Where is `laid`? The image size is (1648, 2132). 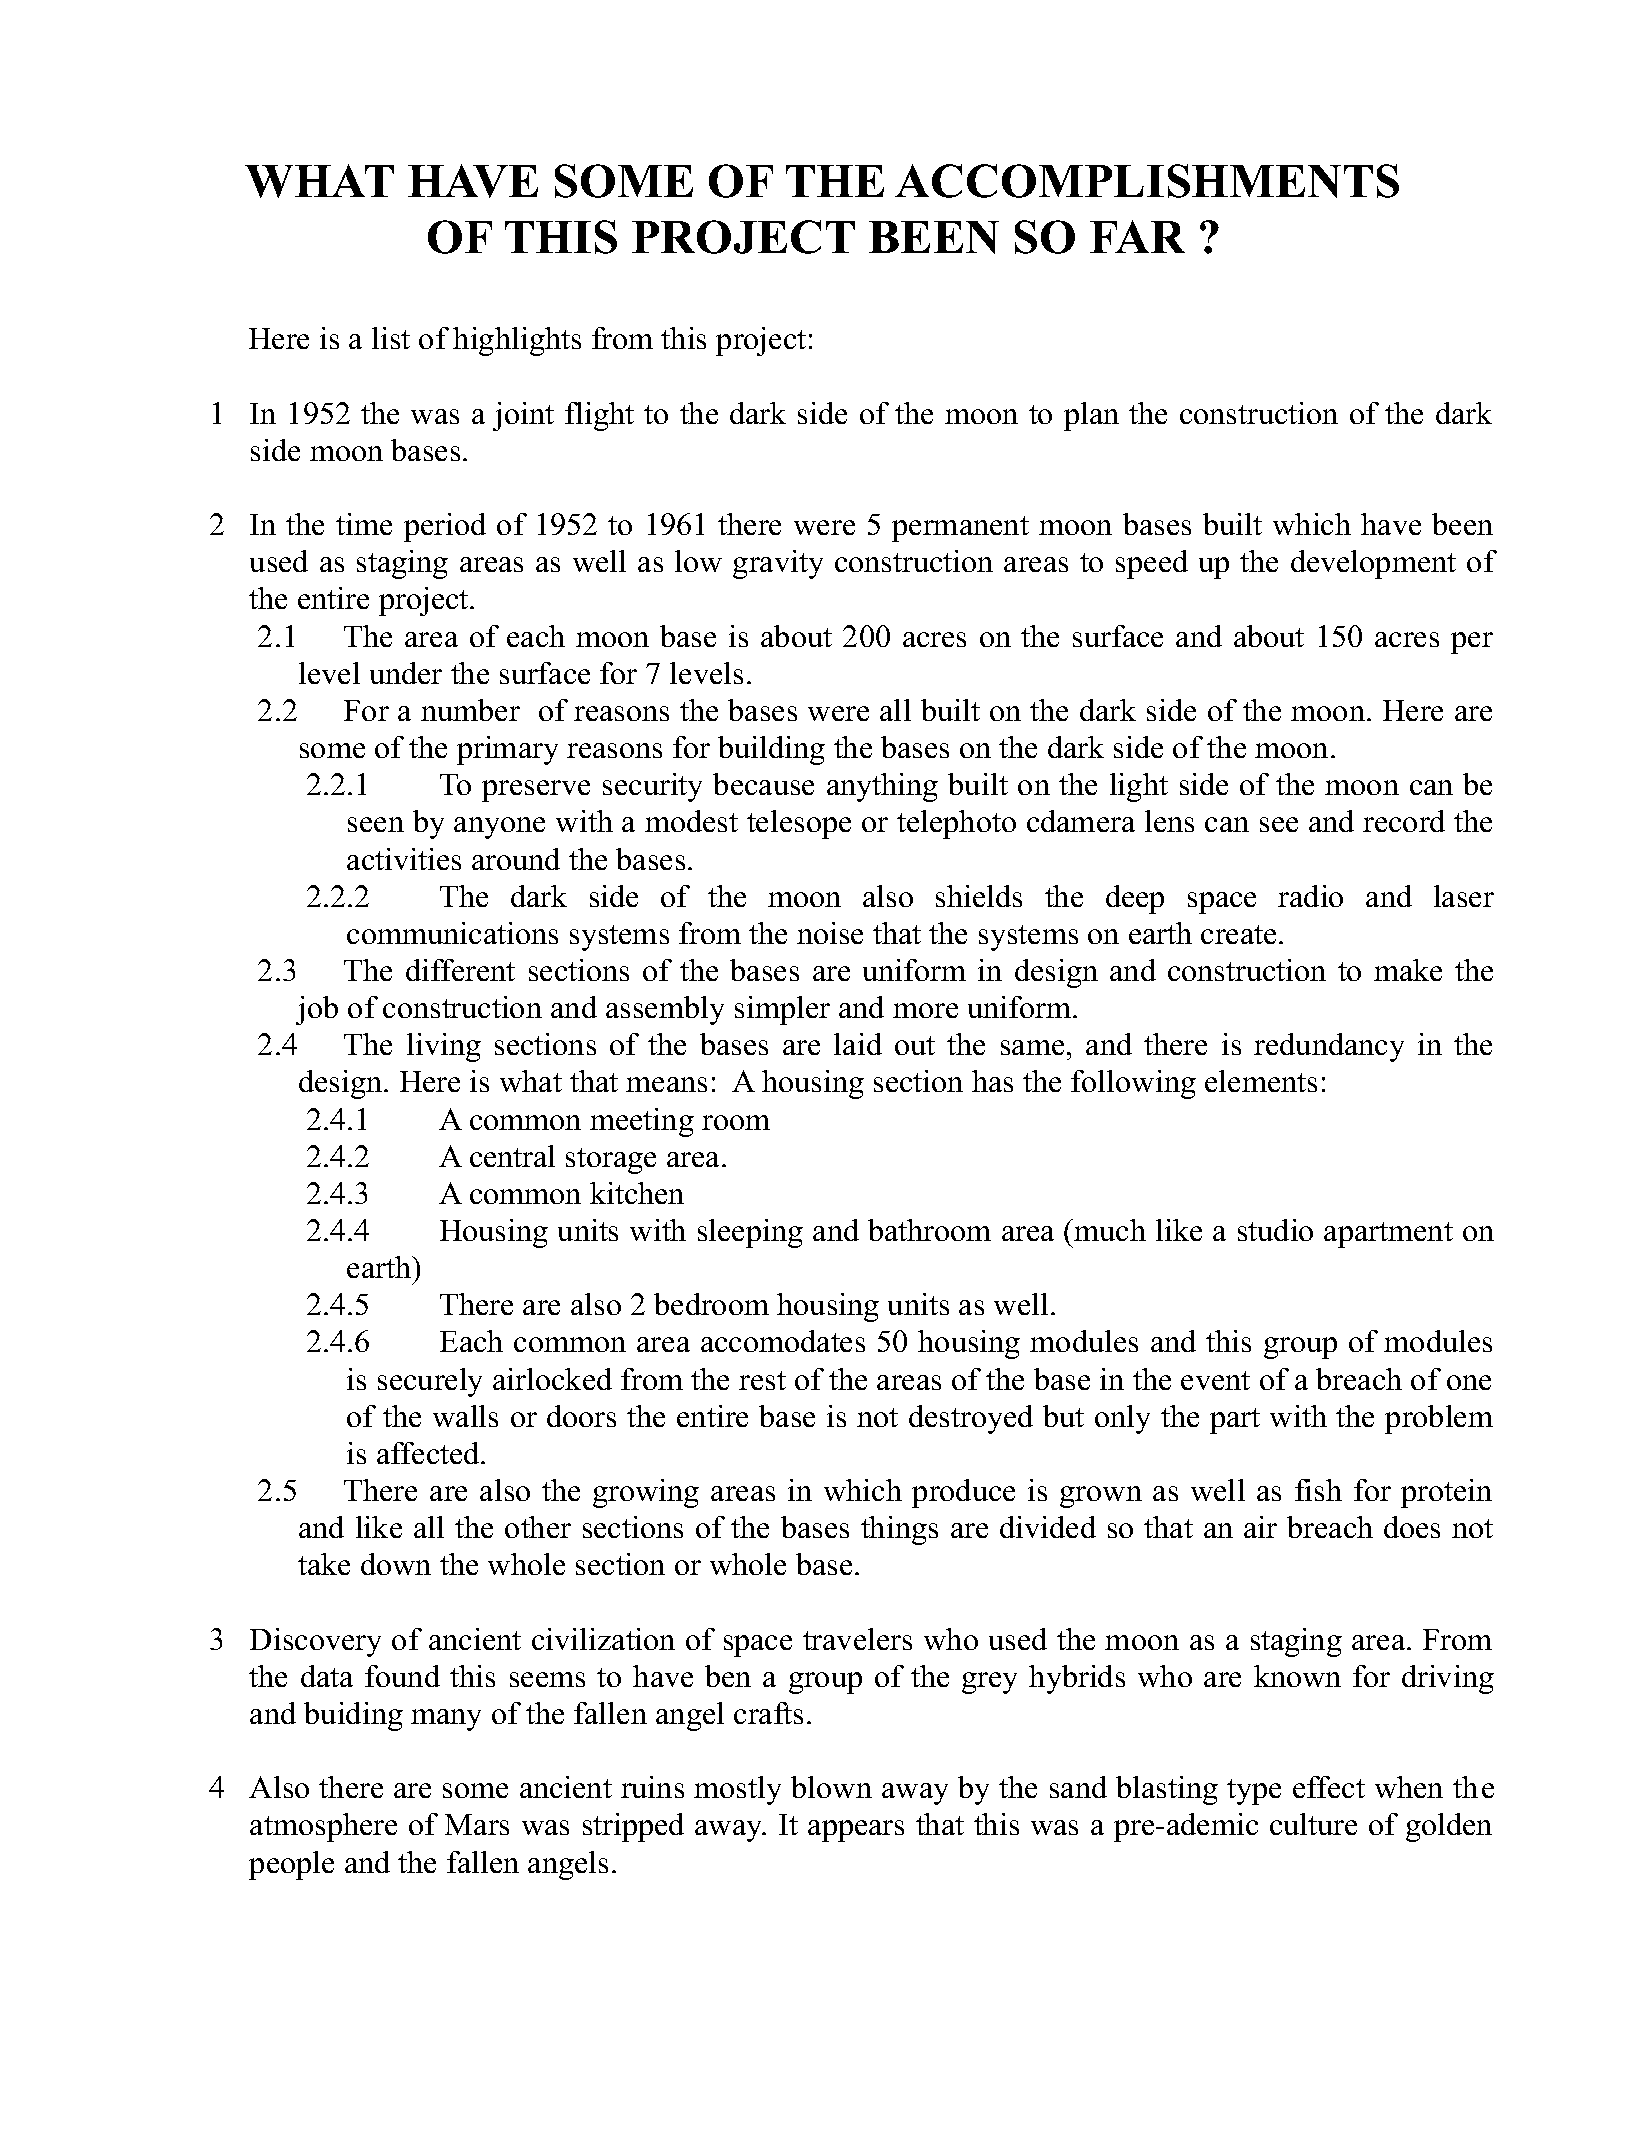
laid is located at coordinates (858, 1044).
